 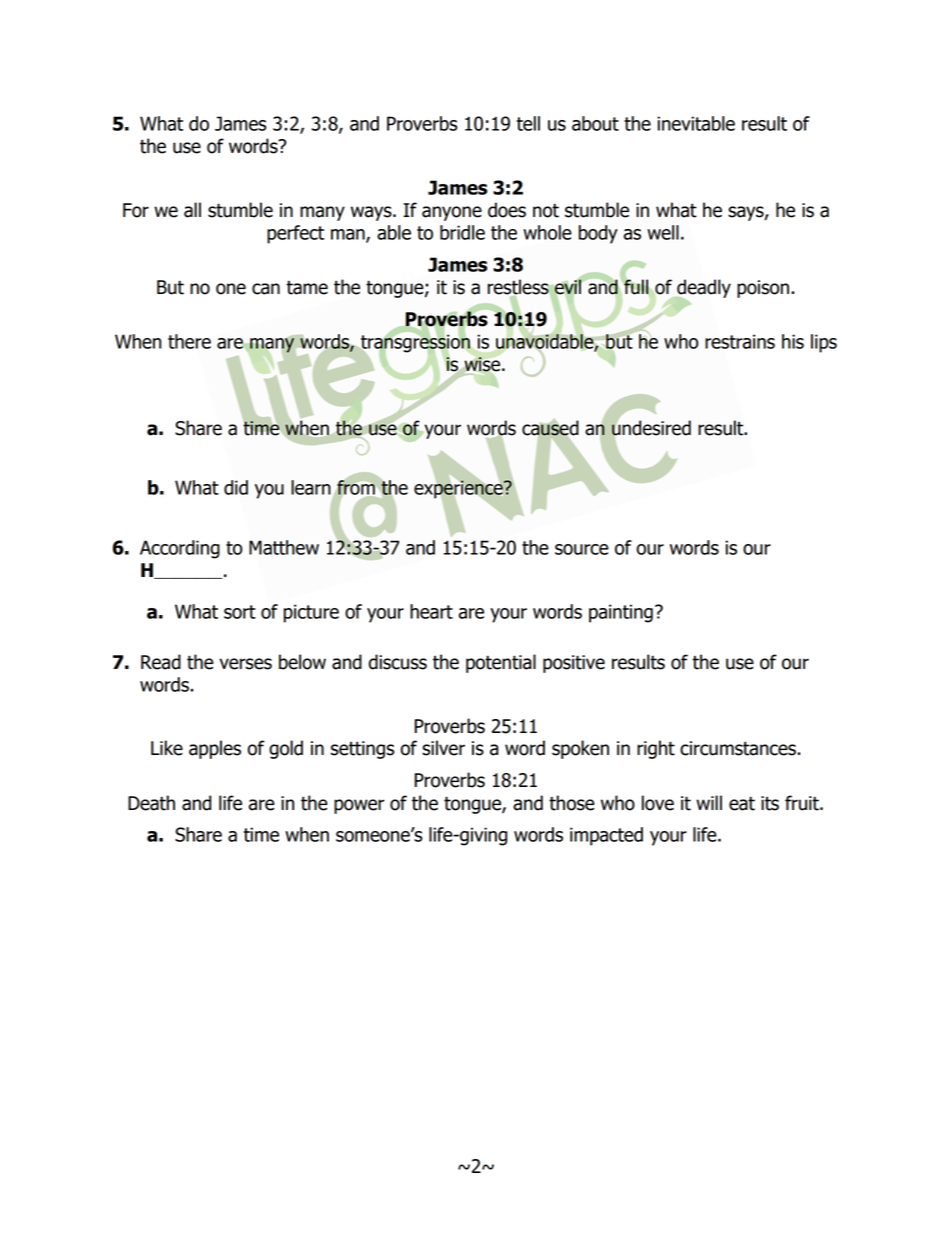 I want to click on source, so click(x=582, y=549).
